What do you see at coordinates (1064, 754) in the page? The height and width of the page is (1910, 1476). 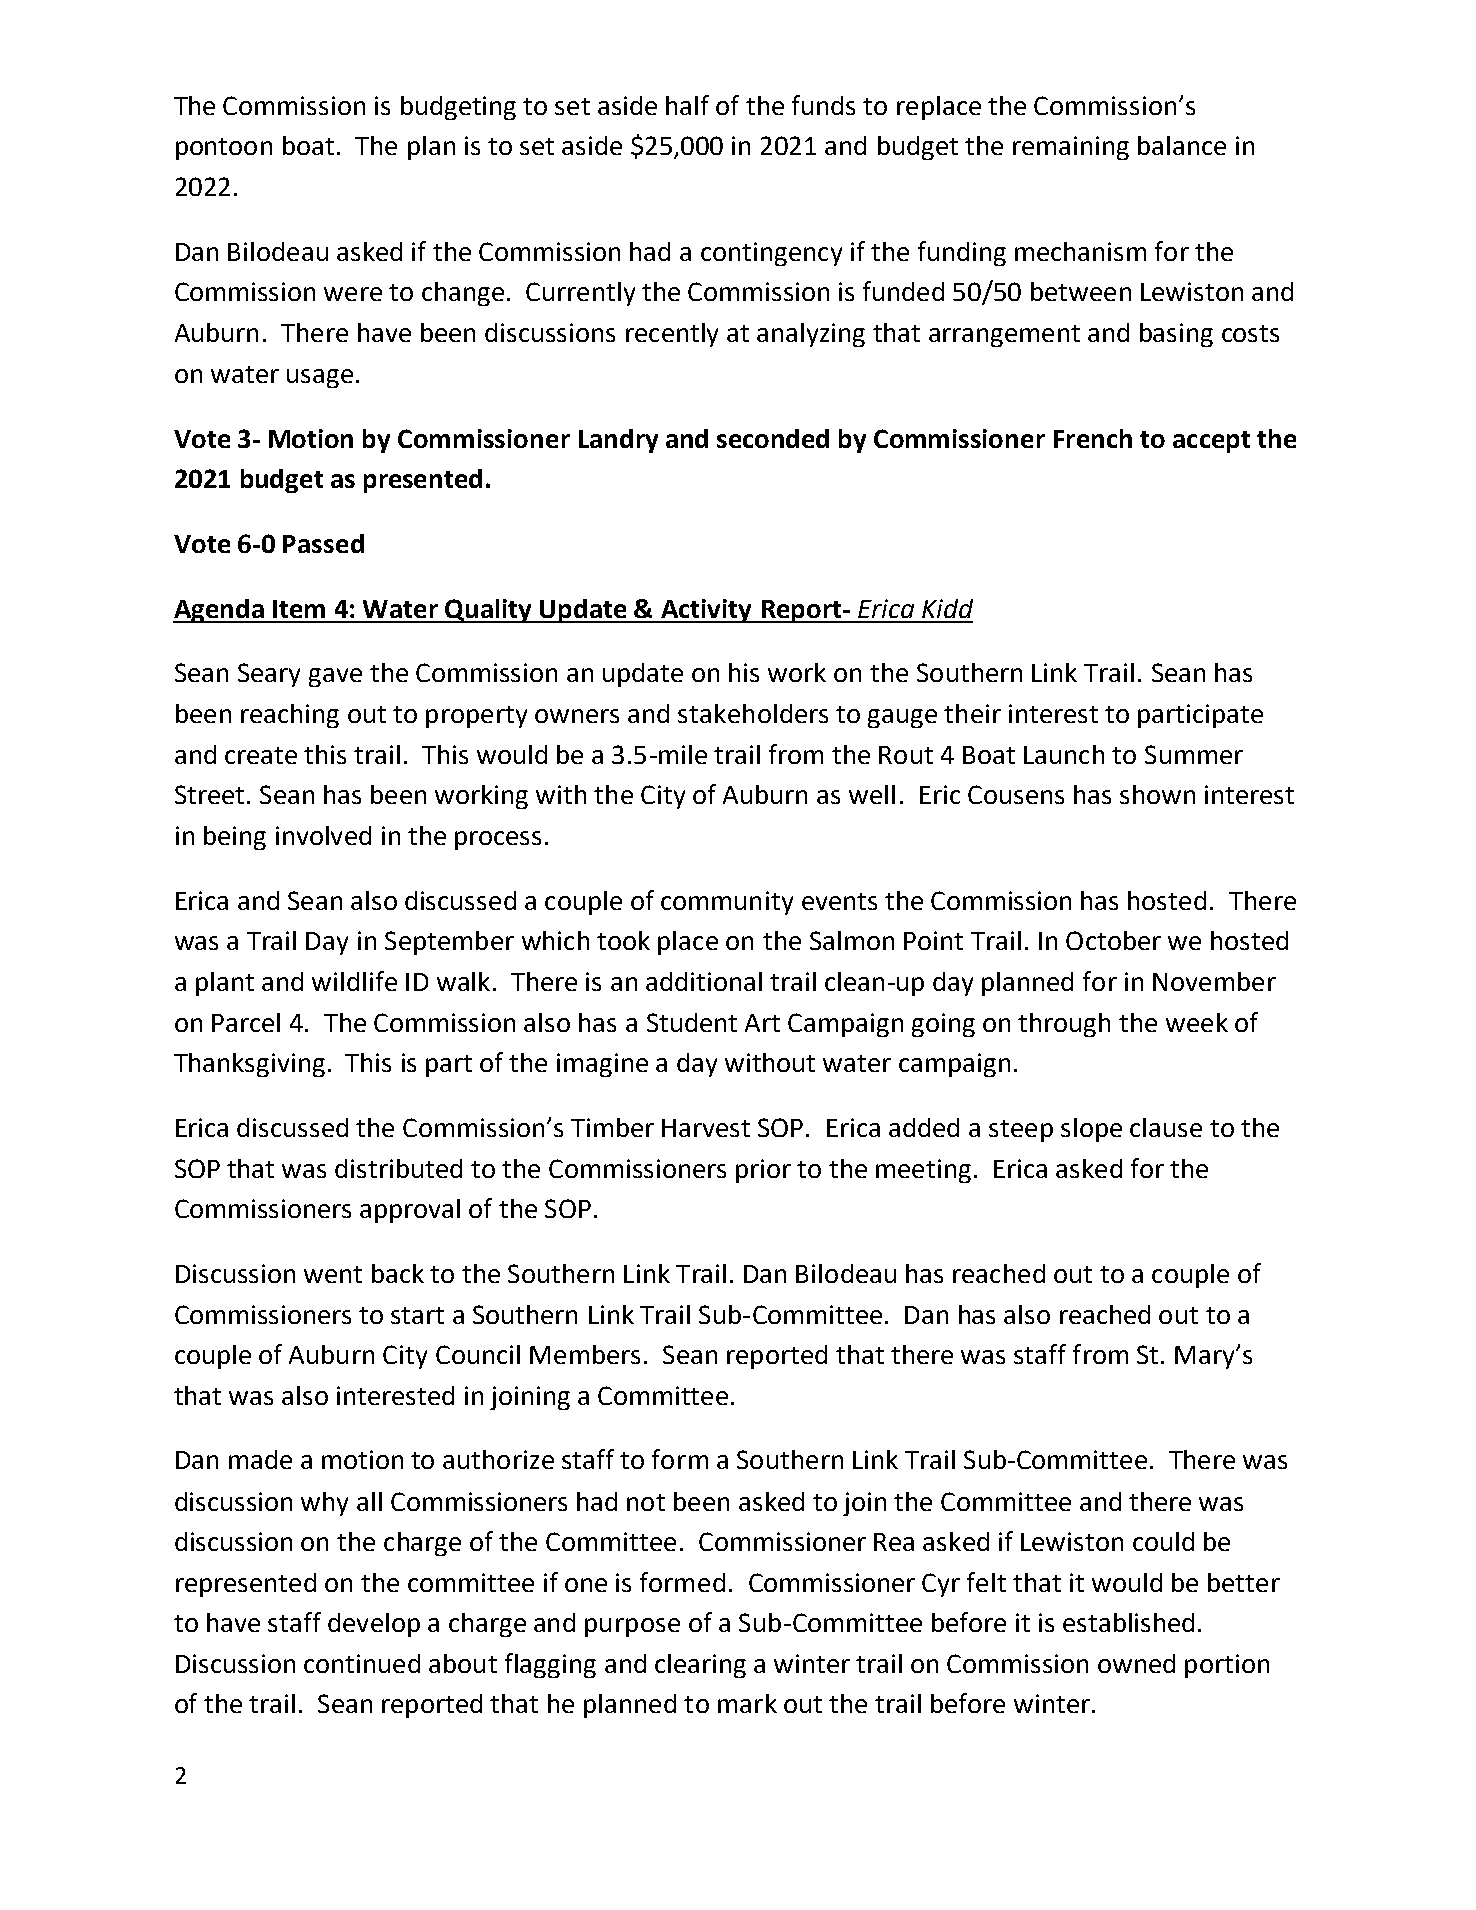 I see `Launch` at bounding box center [1064, 754].
